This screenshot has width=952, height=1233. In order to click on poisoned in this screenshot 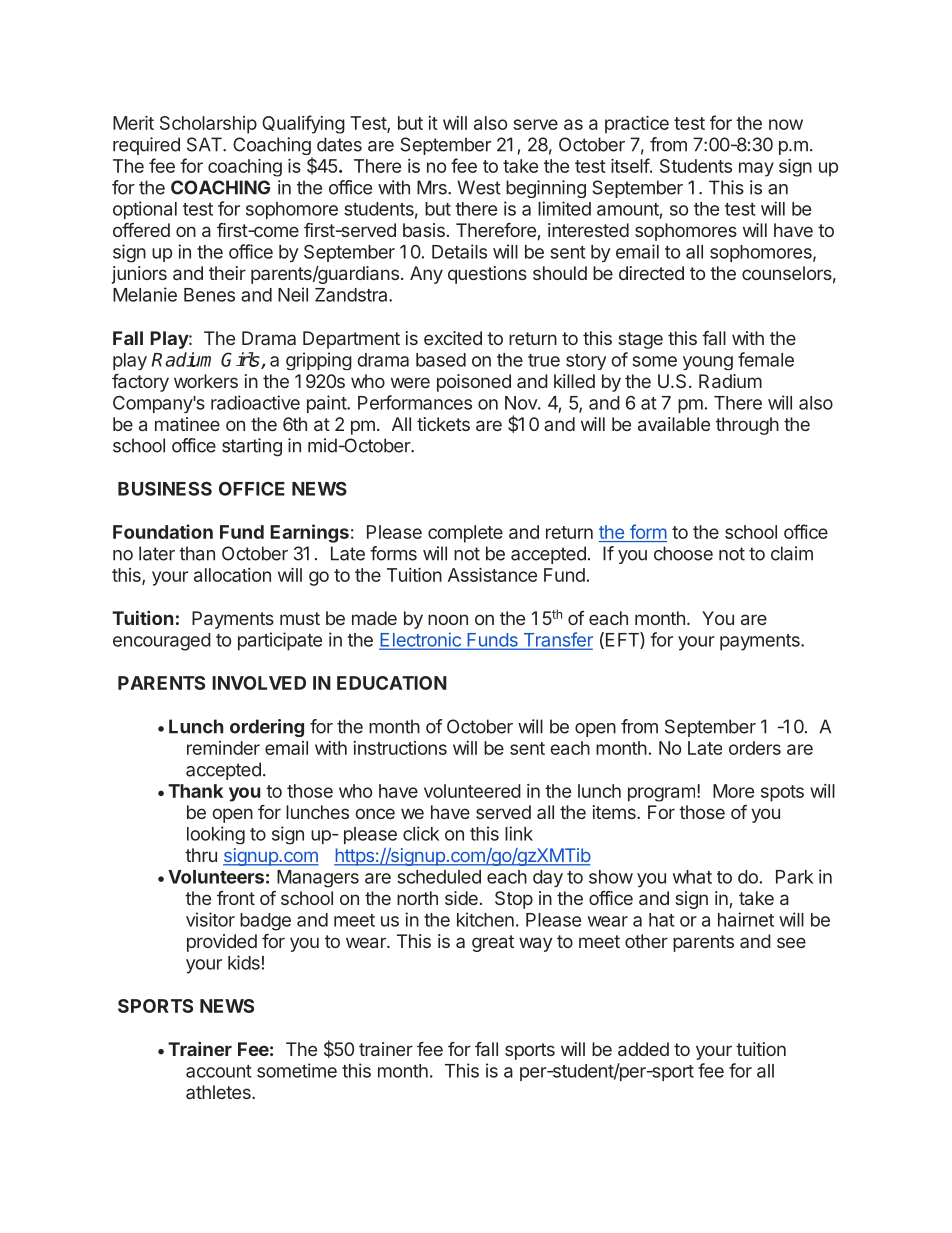, I will do `click(474, 383)`.
